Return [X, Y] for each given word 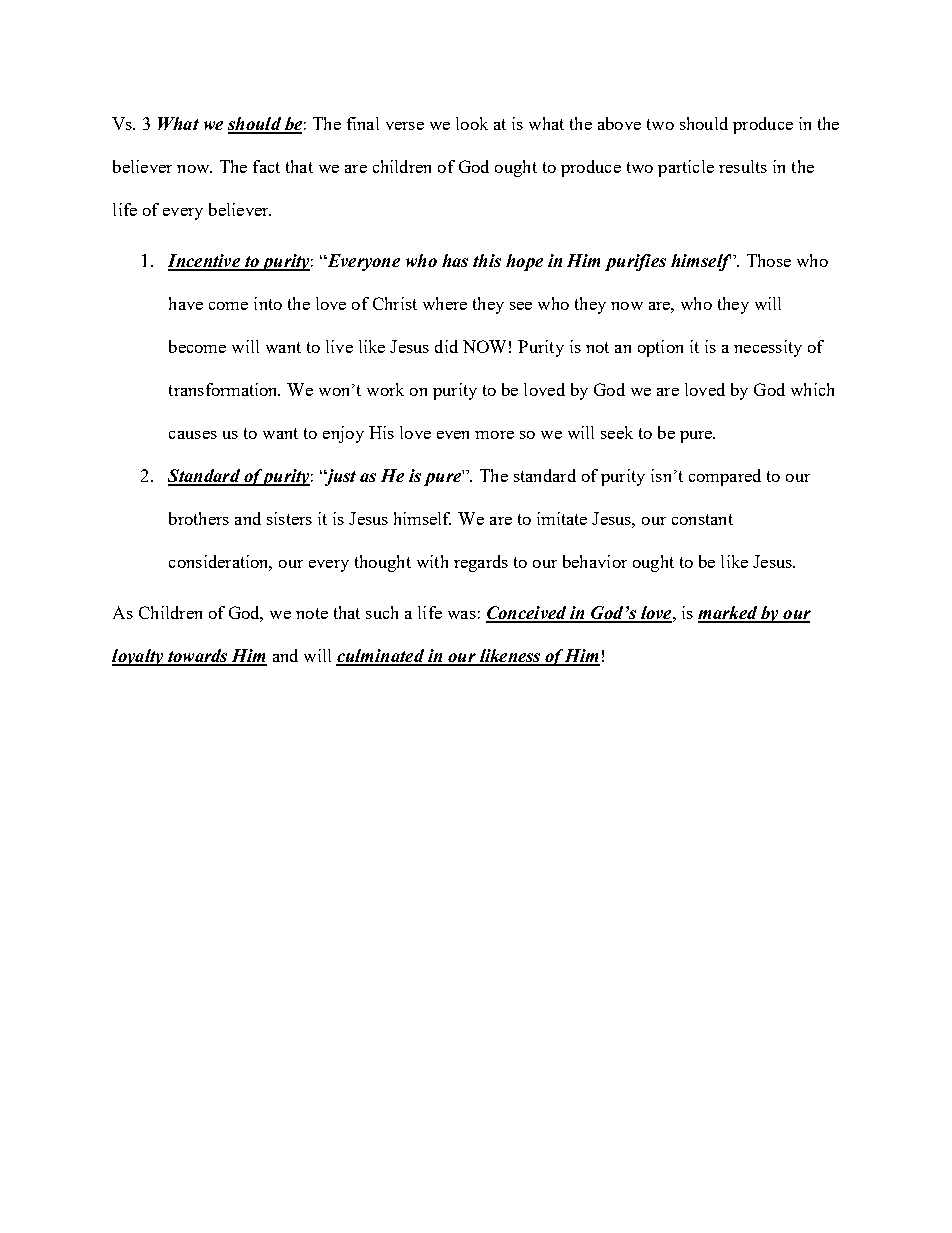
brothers [199, 518]
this [487, 260]
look [472, 123]
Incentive [205, 262]
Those [769, 260]
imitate [562, 518]
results [743, 166]
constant [702, 519]
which [812, 389]
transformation [224, 389]
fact [266, 166]
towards [198, 657]
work [385, 389]
